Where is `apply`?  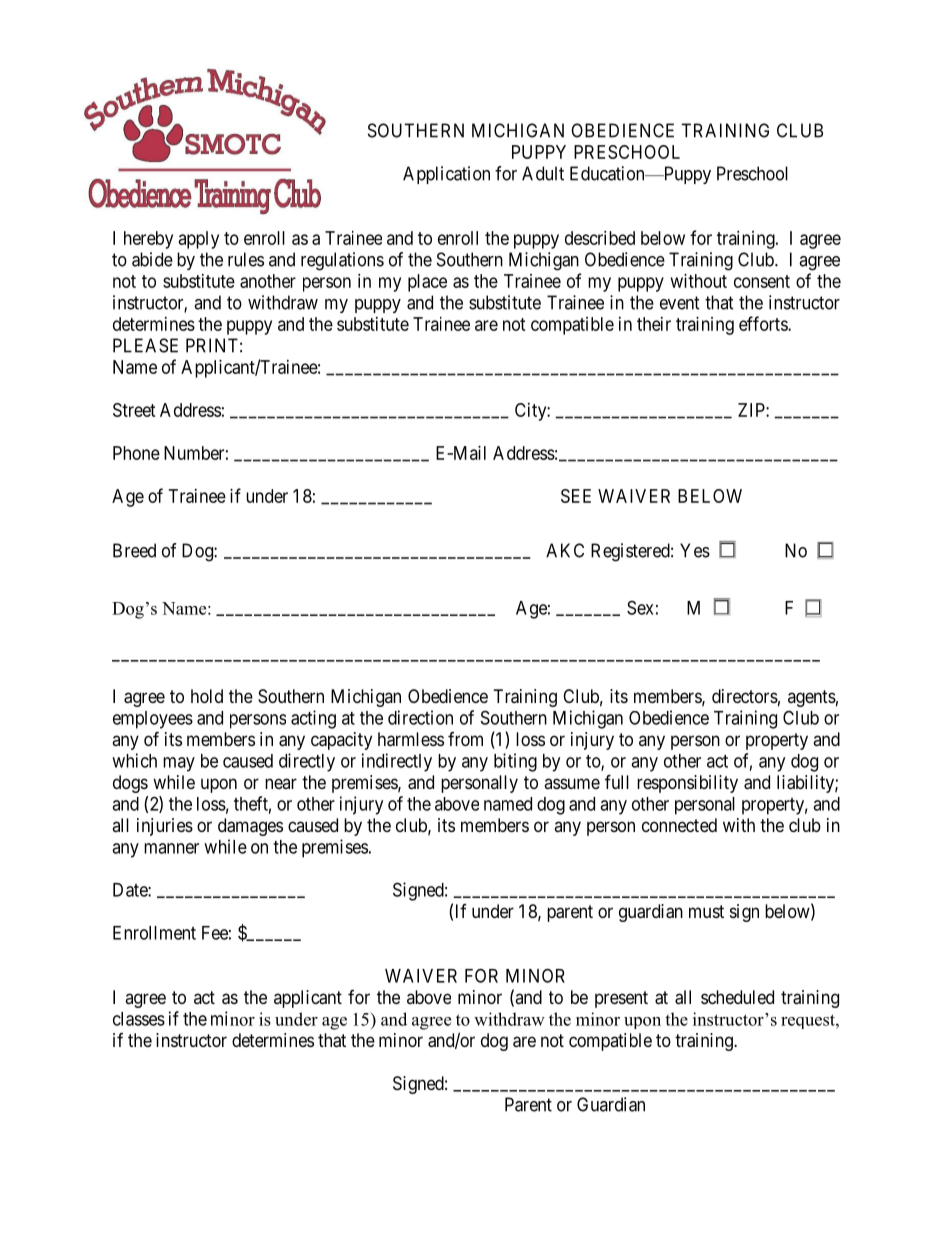
apply is located at coordinates (199, 240).
